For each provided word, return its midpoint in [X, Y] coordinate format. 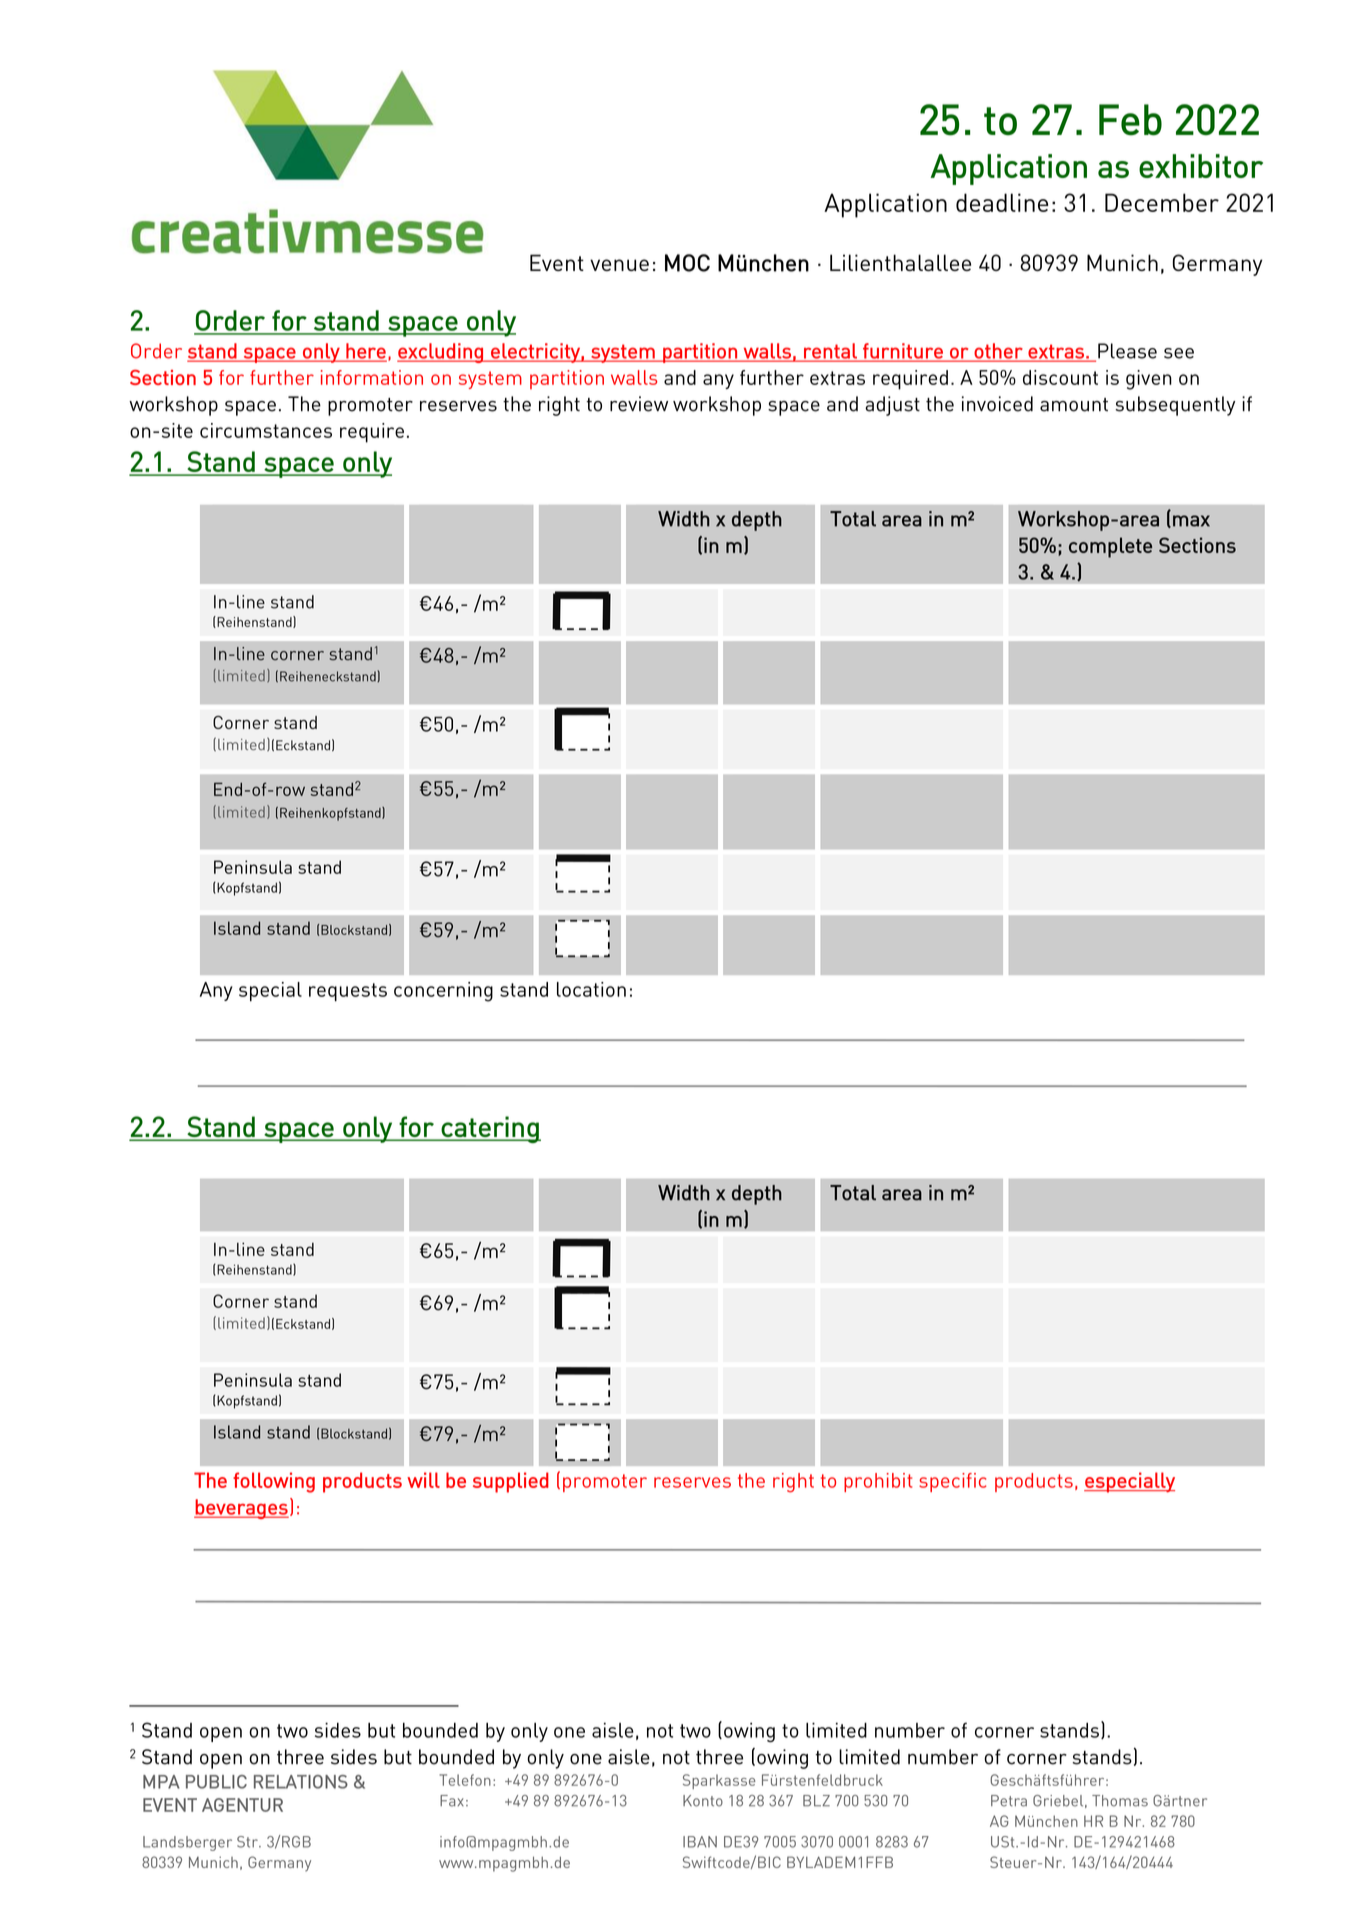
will [423, 1480]
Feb [1130, 120]
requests [348, 992]
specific [953, 1482]
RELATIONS [301, 1782]
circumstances [266, 430]
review [639, 404]
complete [1110, 547]
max [1191, 521]
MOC [687, 263]
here [365, 352]
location [591, 989]
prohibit [878, 1482]
